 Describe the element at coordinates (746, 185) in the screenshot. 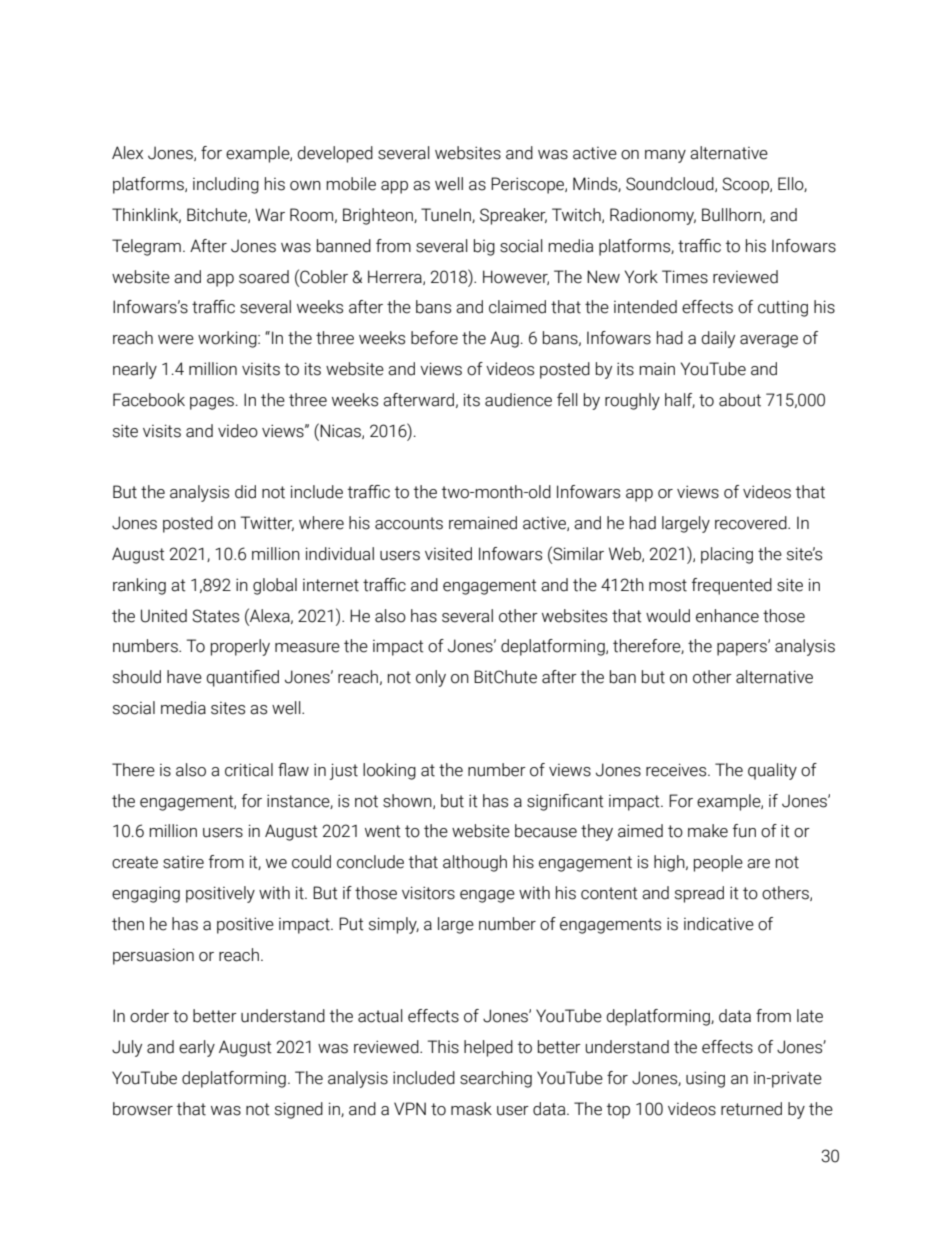

I see `Scoop` at that location.
